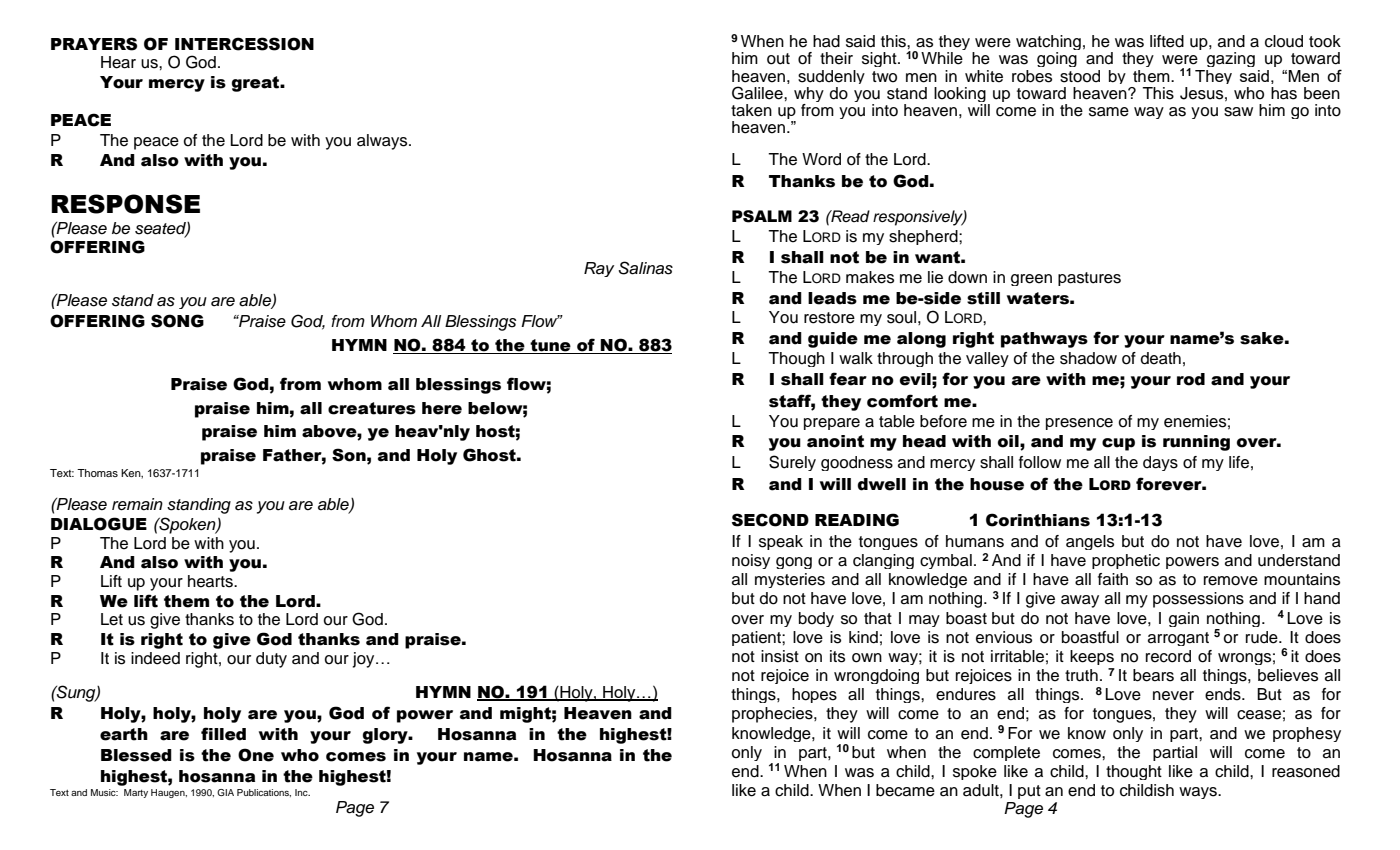 The width and height of the image is (1400, 850). What do you see at coordinates (778, 59) in the image?
I see `out` at bounding box center [778, 59].
